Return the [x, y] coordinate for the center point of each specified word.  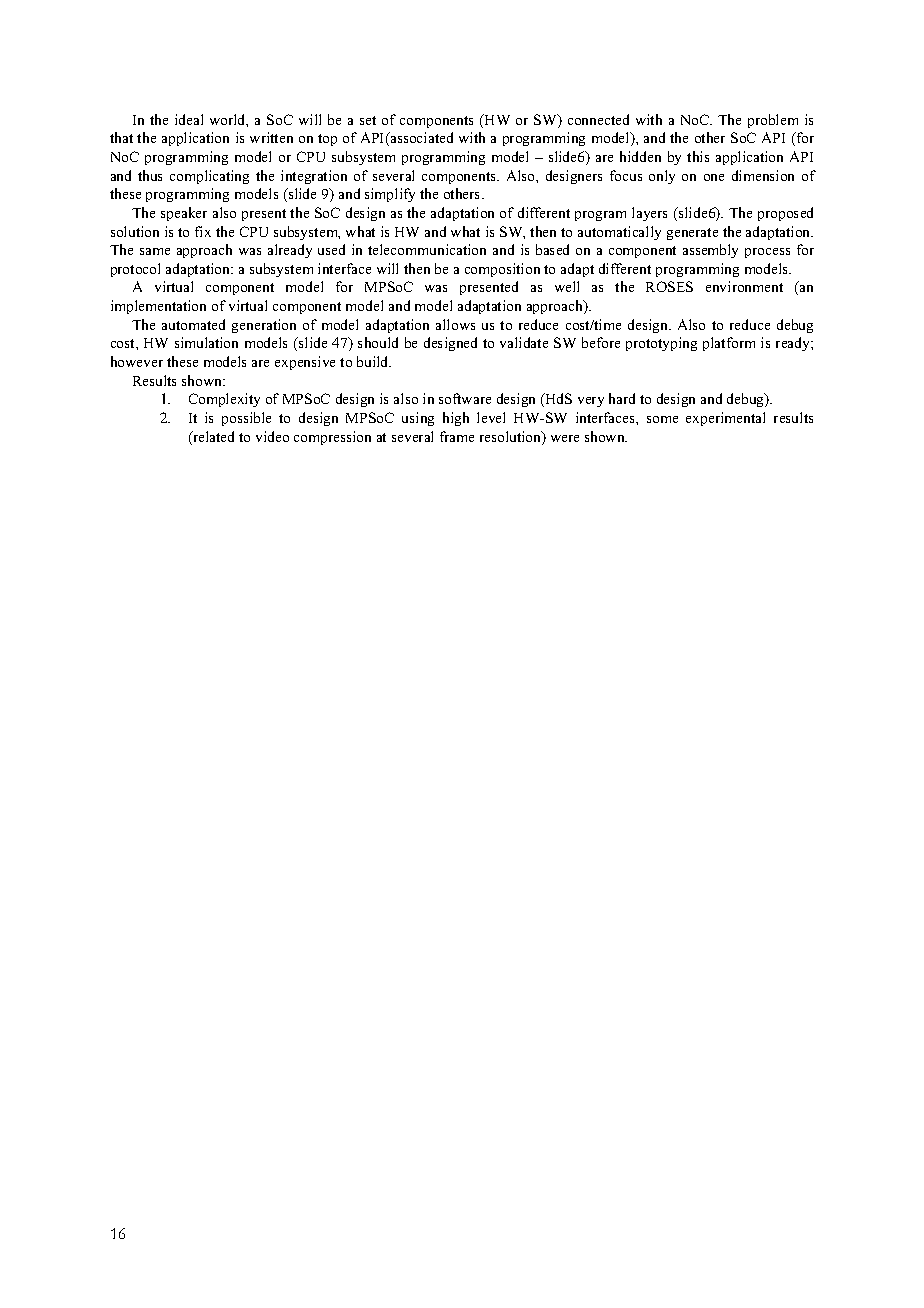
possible [246, 419]
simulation [206, 342]
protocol [135, 270]
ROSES [669, 286]
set [368, 120]
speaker [184, 214]
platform [729, 344]
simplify [390, 195]
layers [649, 214]
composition [502, 270]
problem [773, 121]
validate [524, 342]
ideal [189, 119]
